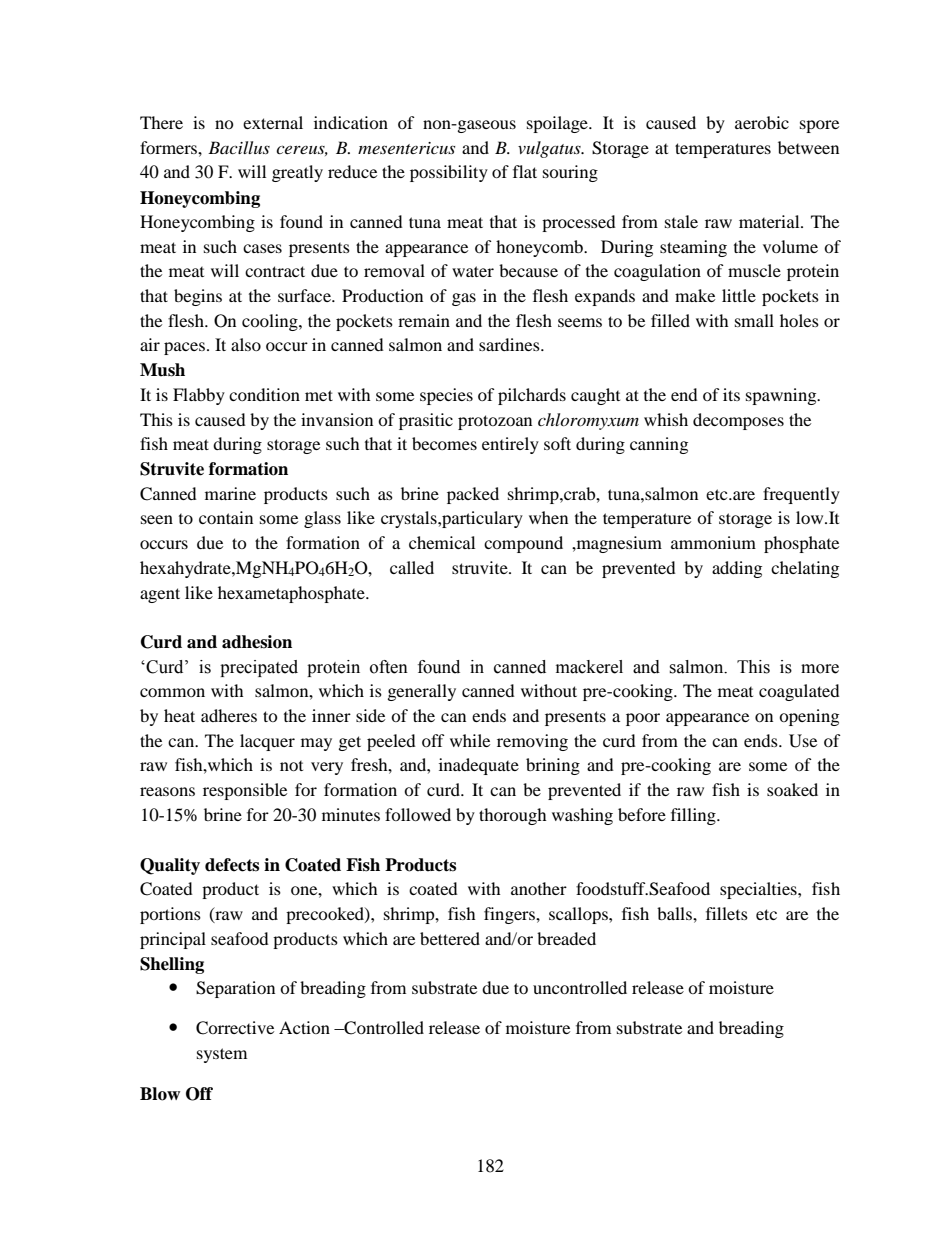  What do you see at coordinates (450, 938) in the document?
I see `bettered` at bounding box center [450, 938].
